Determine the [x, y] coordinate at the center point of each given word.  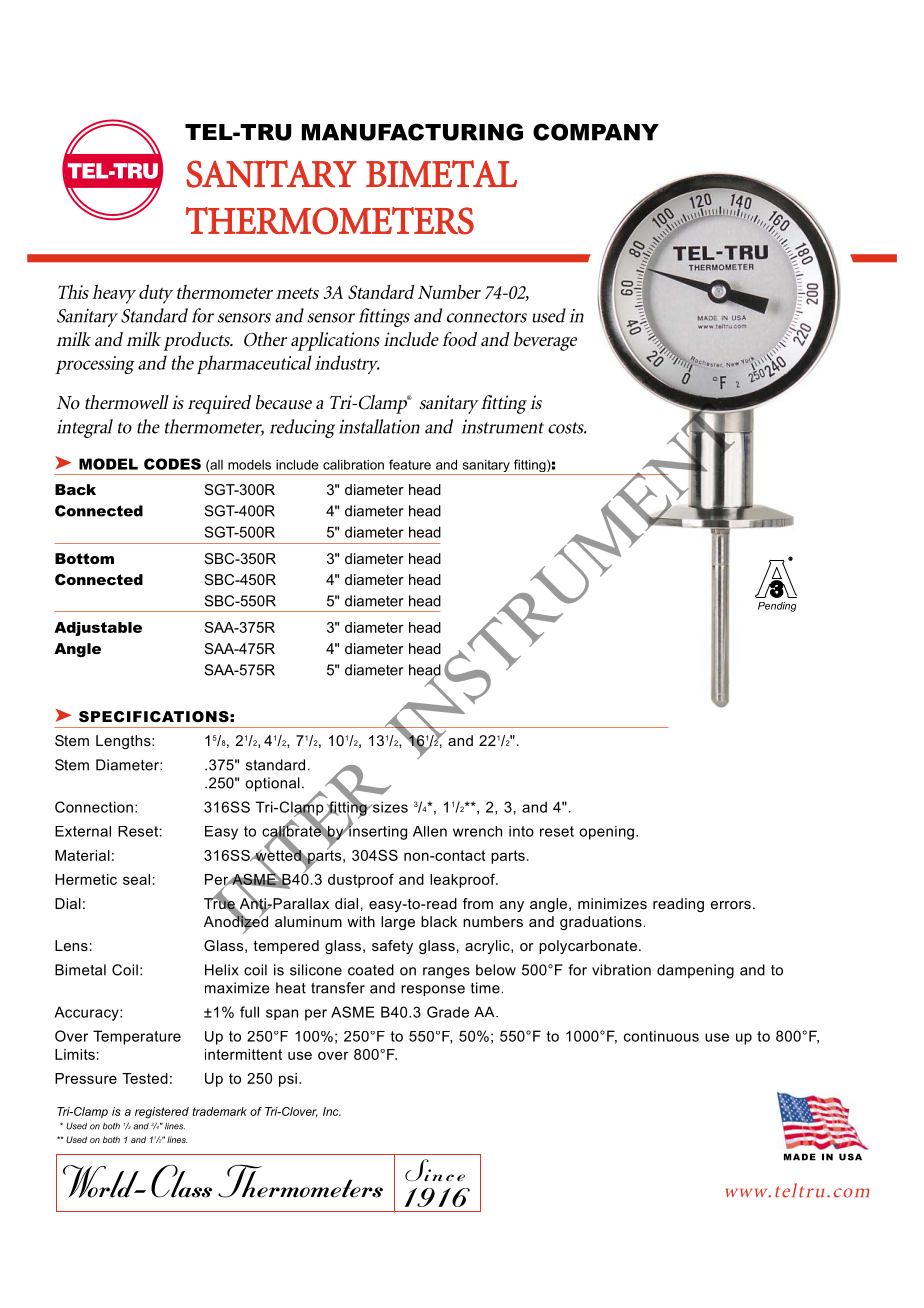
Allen [430, 831]
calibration [353, 464]
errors [731, 905]
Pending [777, 607]
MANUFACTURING [412, 132]
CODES [172, 464]
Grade [448, 1012]
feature [410, 464]
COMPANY [596, 132]
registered [162, 1112]
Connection [94, 807]
